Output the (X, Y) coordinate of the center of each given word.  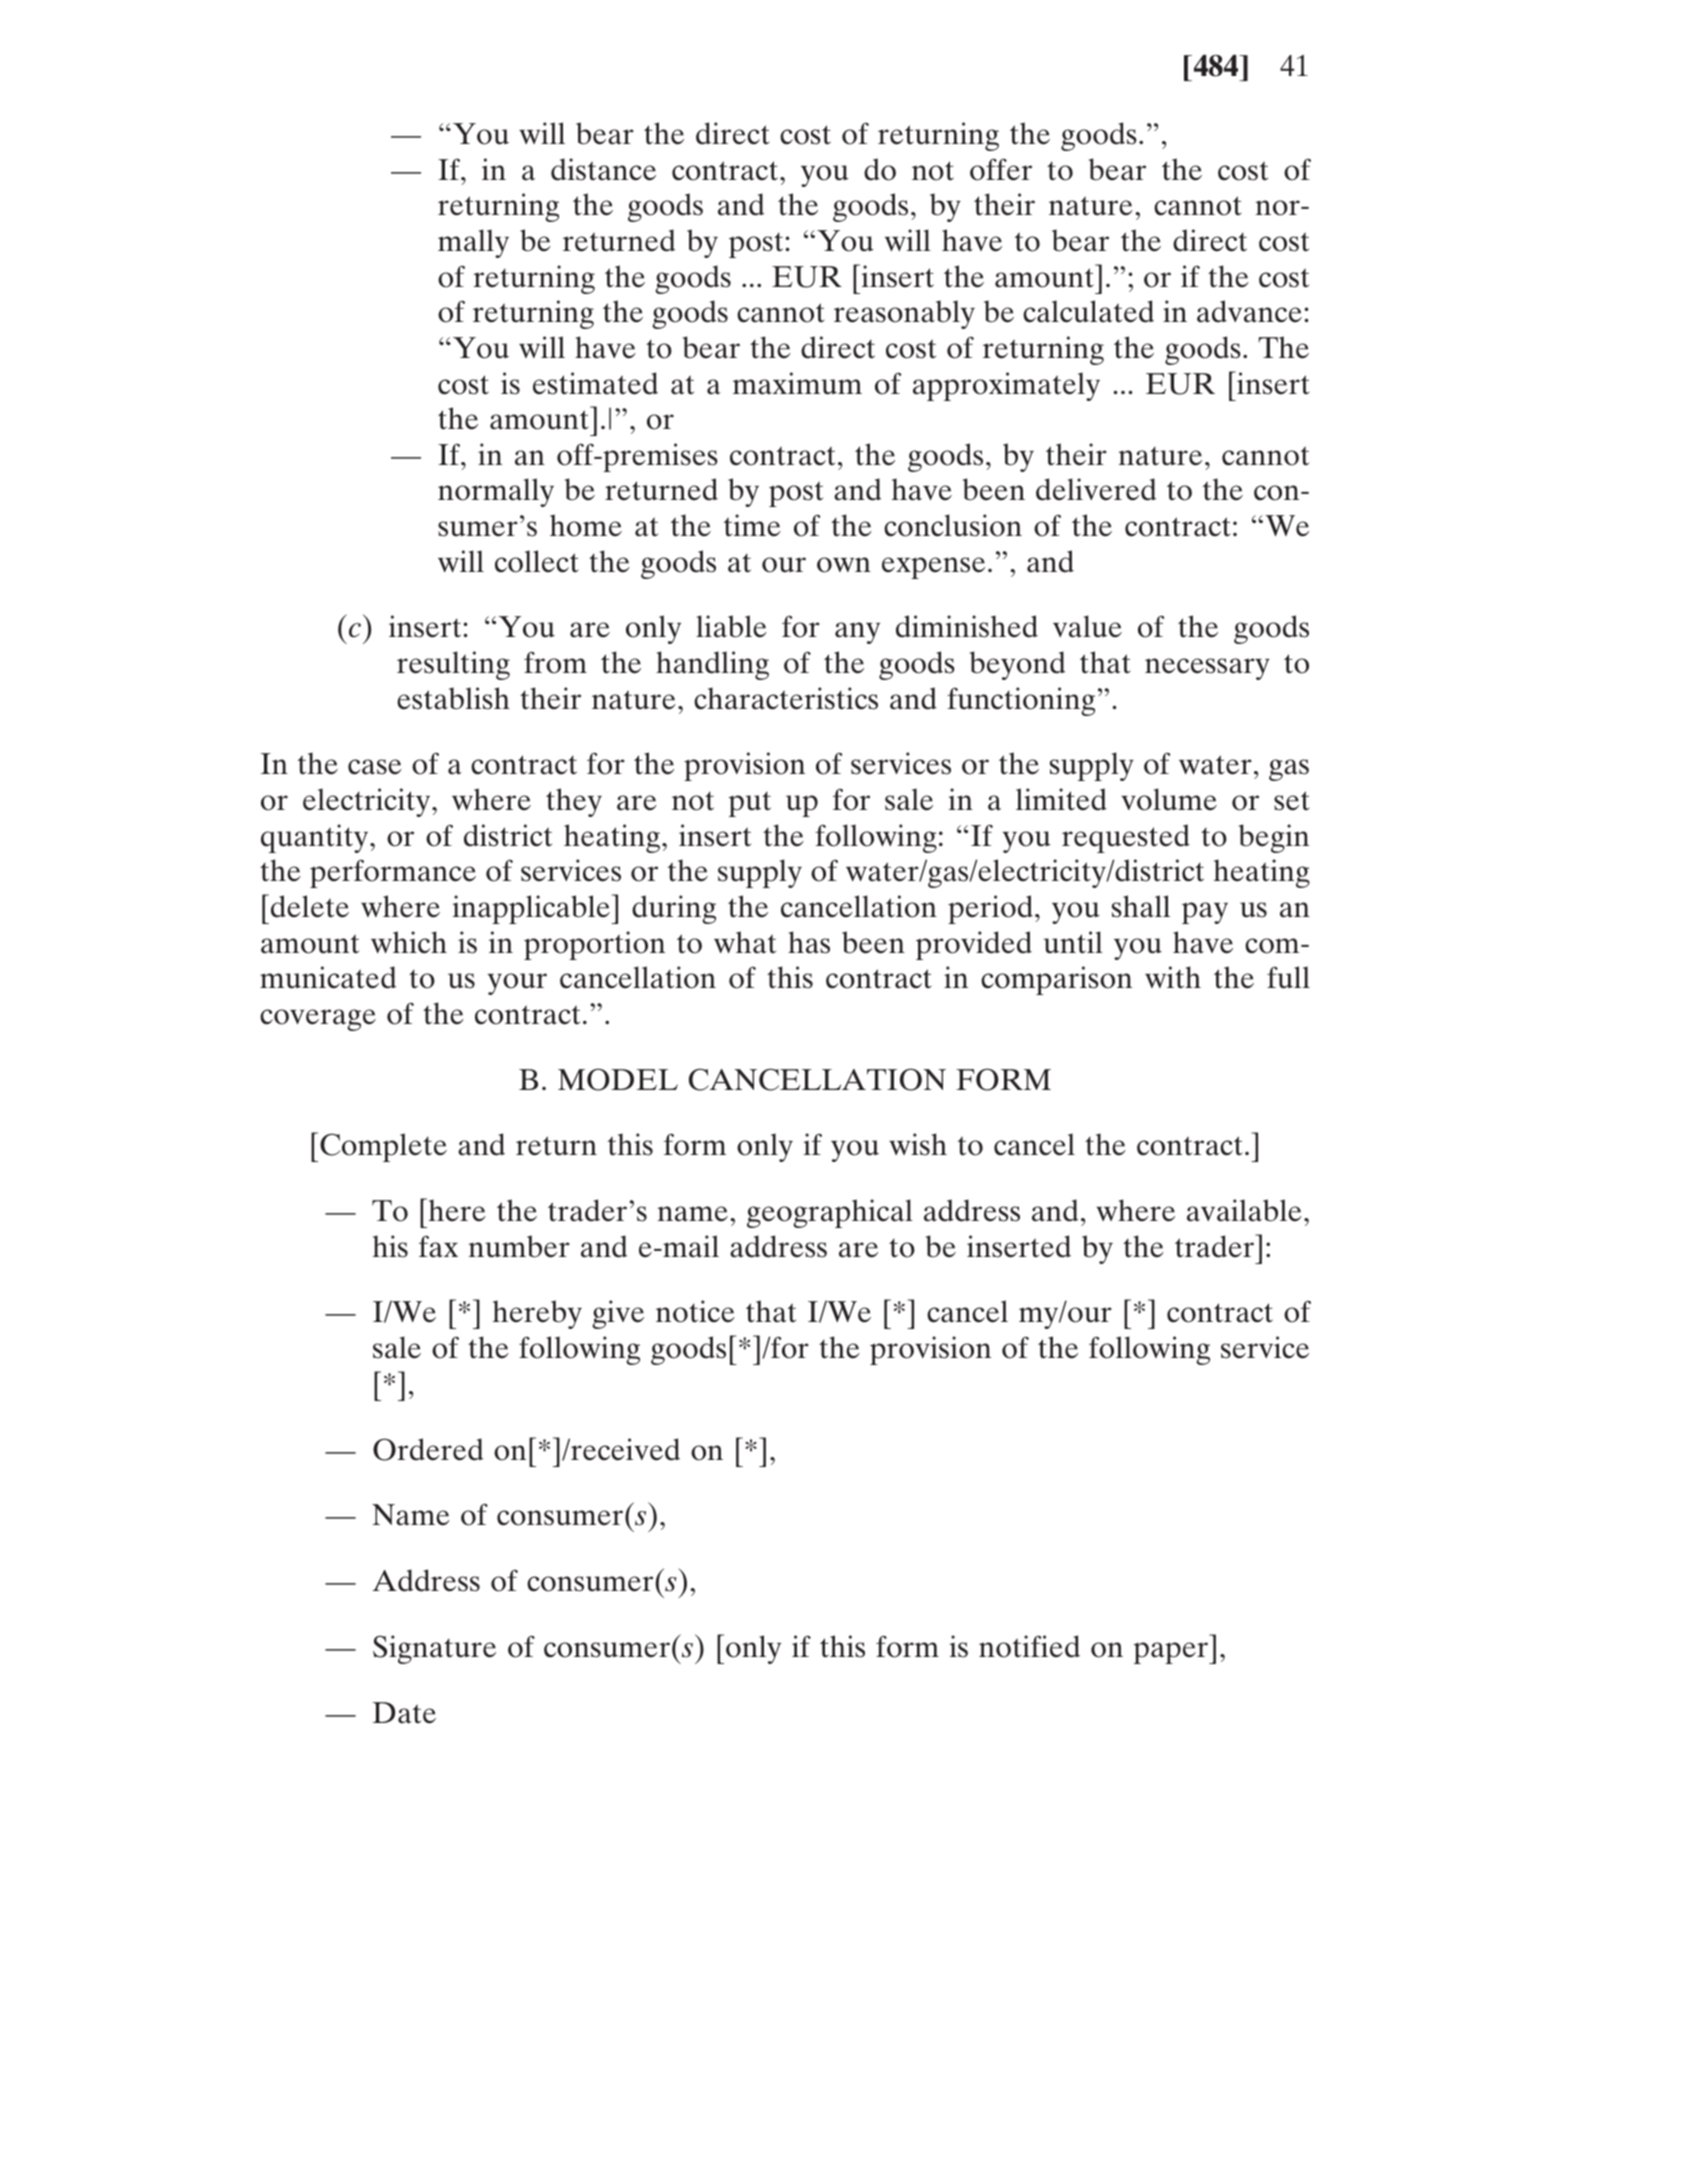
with (1173, 977)
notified (1029, 1646)
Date (404, 1713)
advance (1249, 311)
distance (603, 169)
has (809, 942)
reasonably (904, 314)
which (409, 942)
